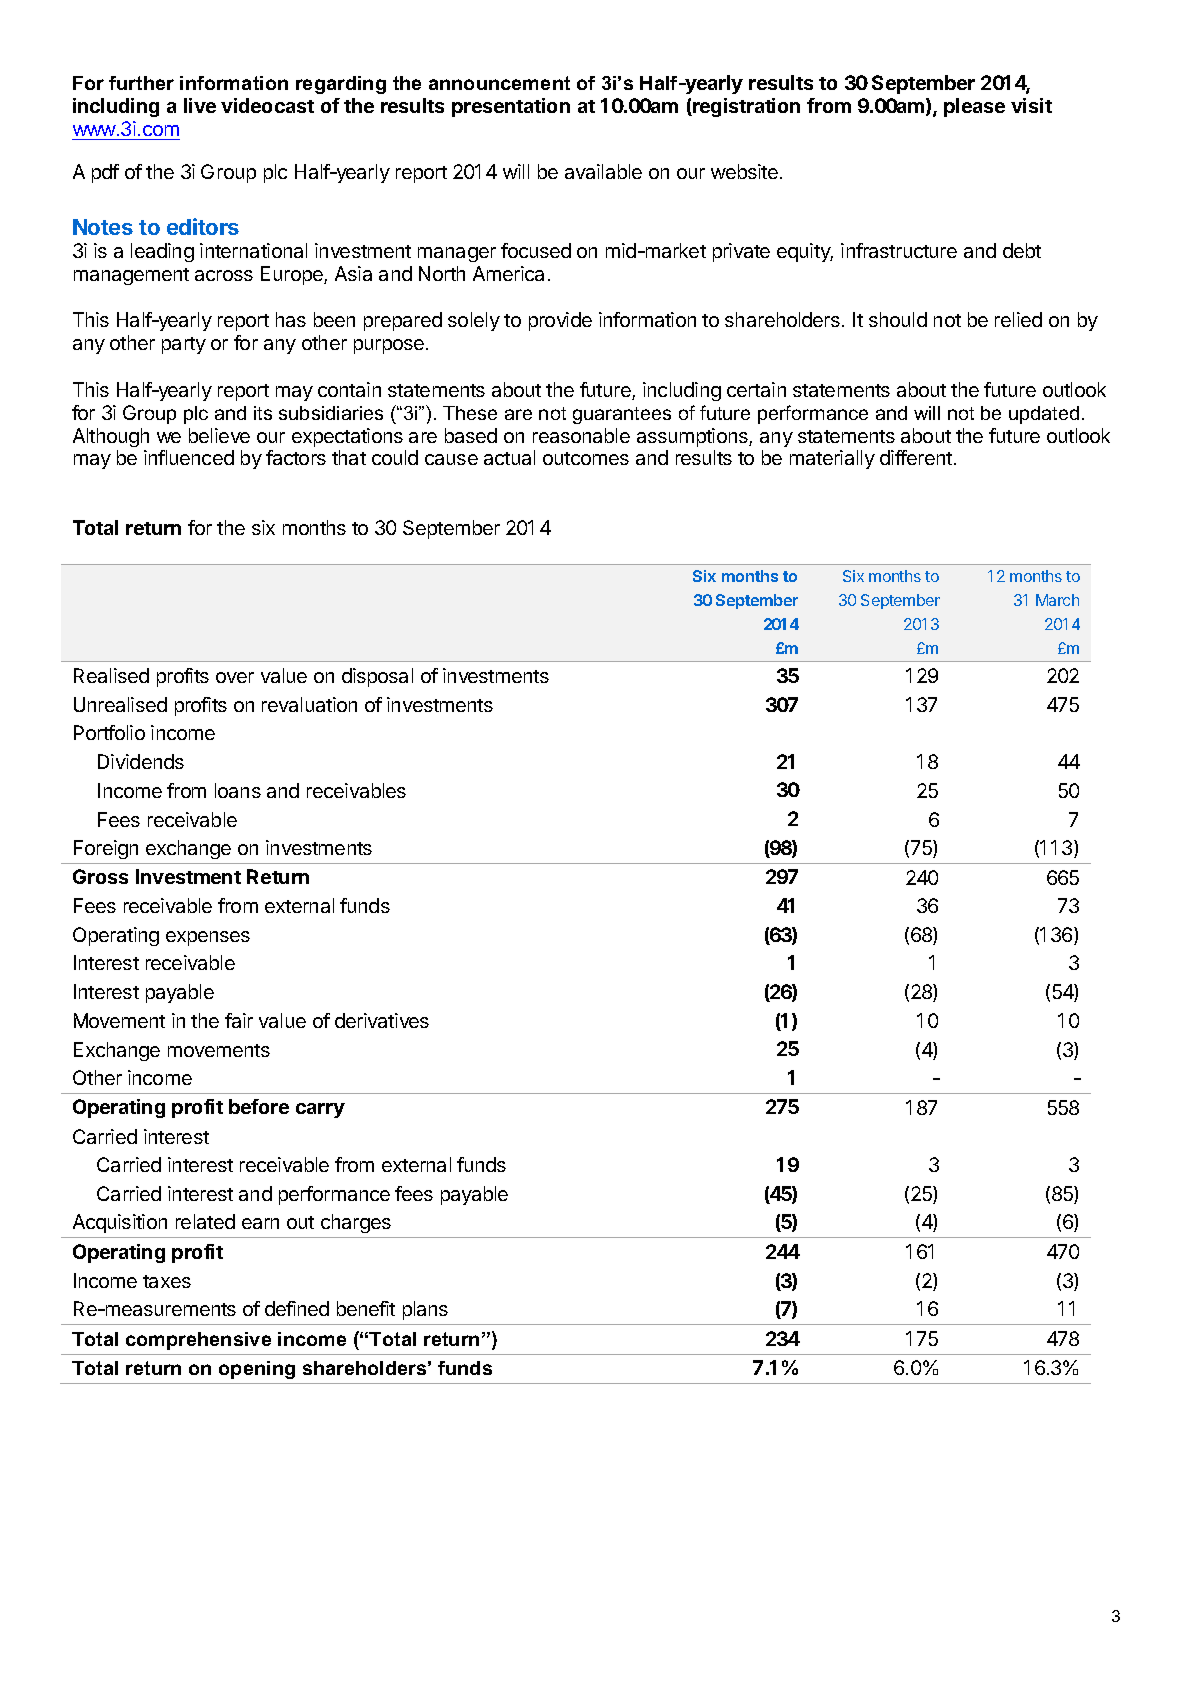 This screenshot has height=1686, width=1192. What do you see at coordinates (208, 938) in the screenshot?
I see `expenses` at bounding box center [208, 938].
